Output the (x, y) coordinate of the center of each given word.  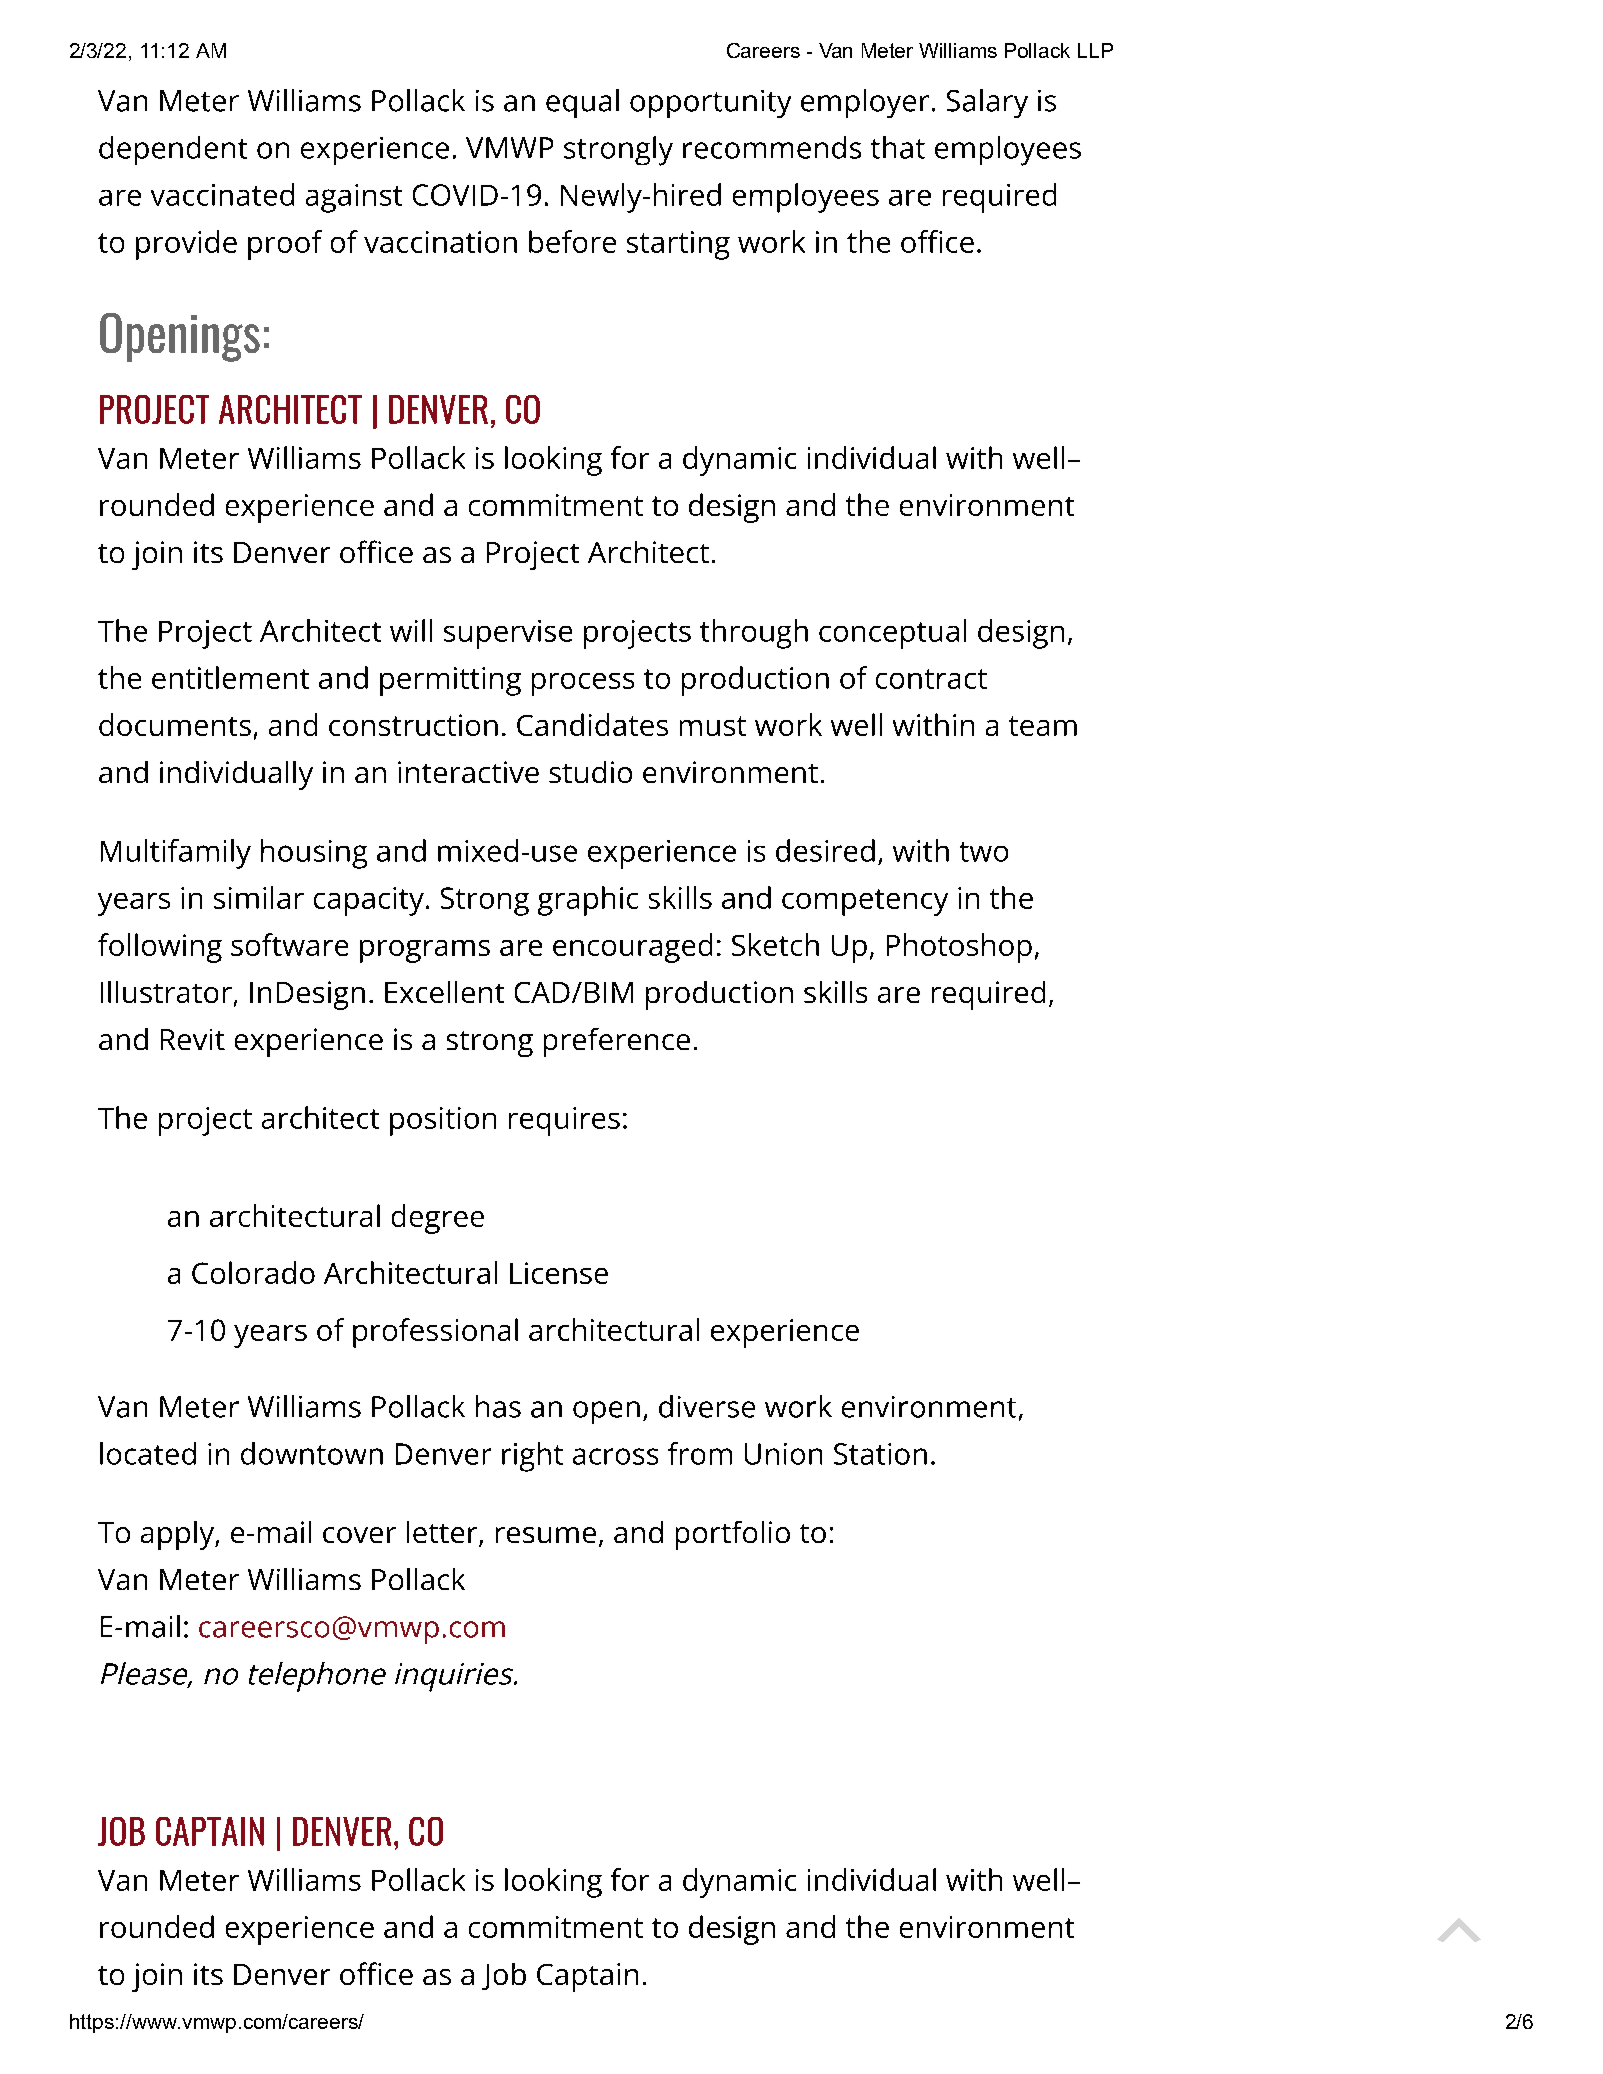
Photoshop (959, 948)
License (559, 1273)
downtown (312, 1453)
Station (880, 1454)
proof (285, 245)
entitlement (230, 677)
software (289, 944)
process (583, 684)
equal (582, 103)
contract (931, 679)
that (898, 147)
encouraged (632, 948)
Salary (987, 103)
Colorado (253, 1272)
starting (678, 245)
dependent (173, 150)
